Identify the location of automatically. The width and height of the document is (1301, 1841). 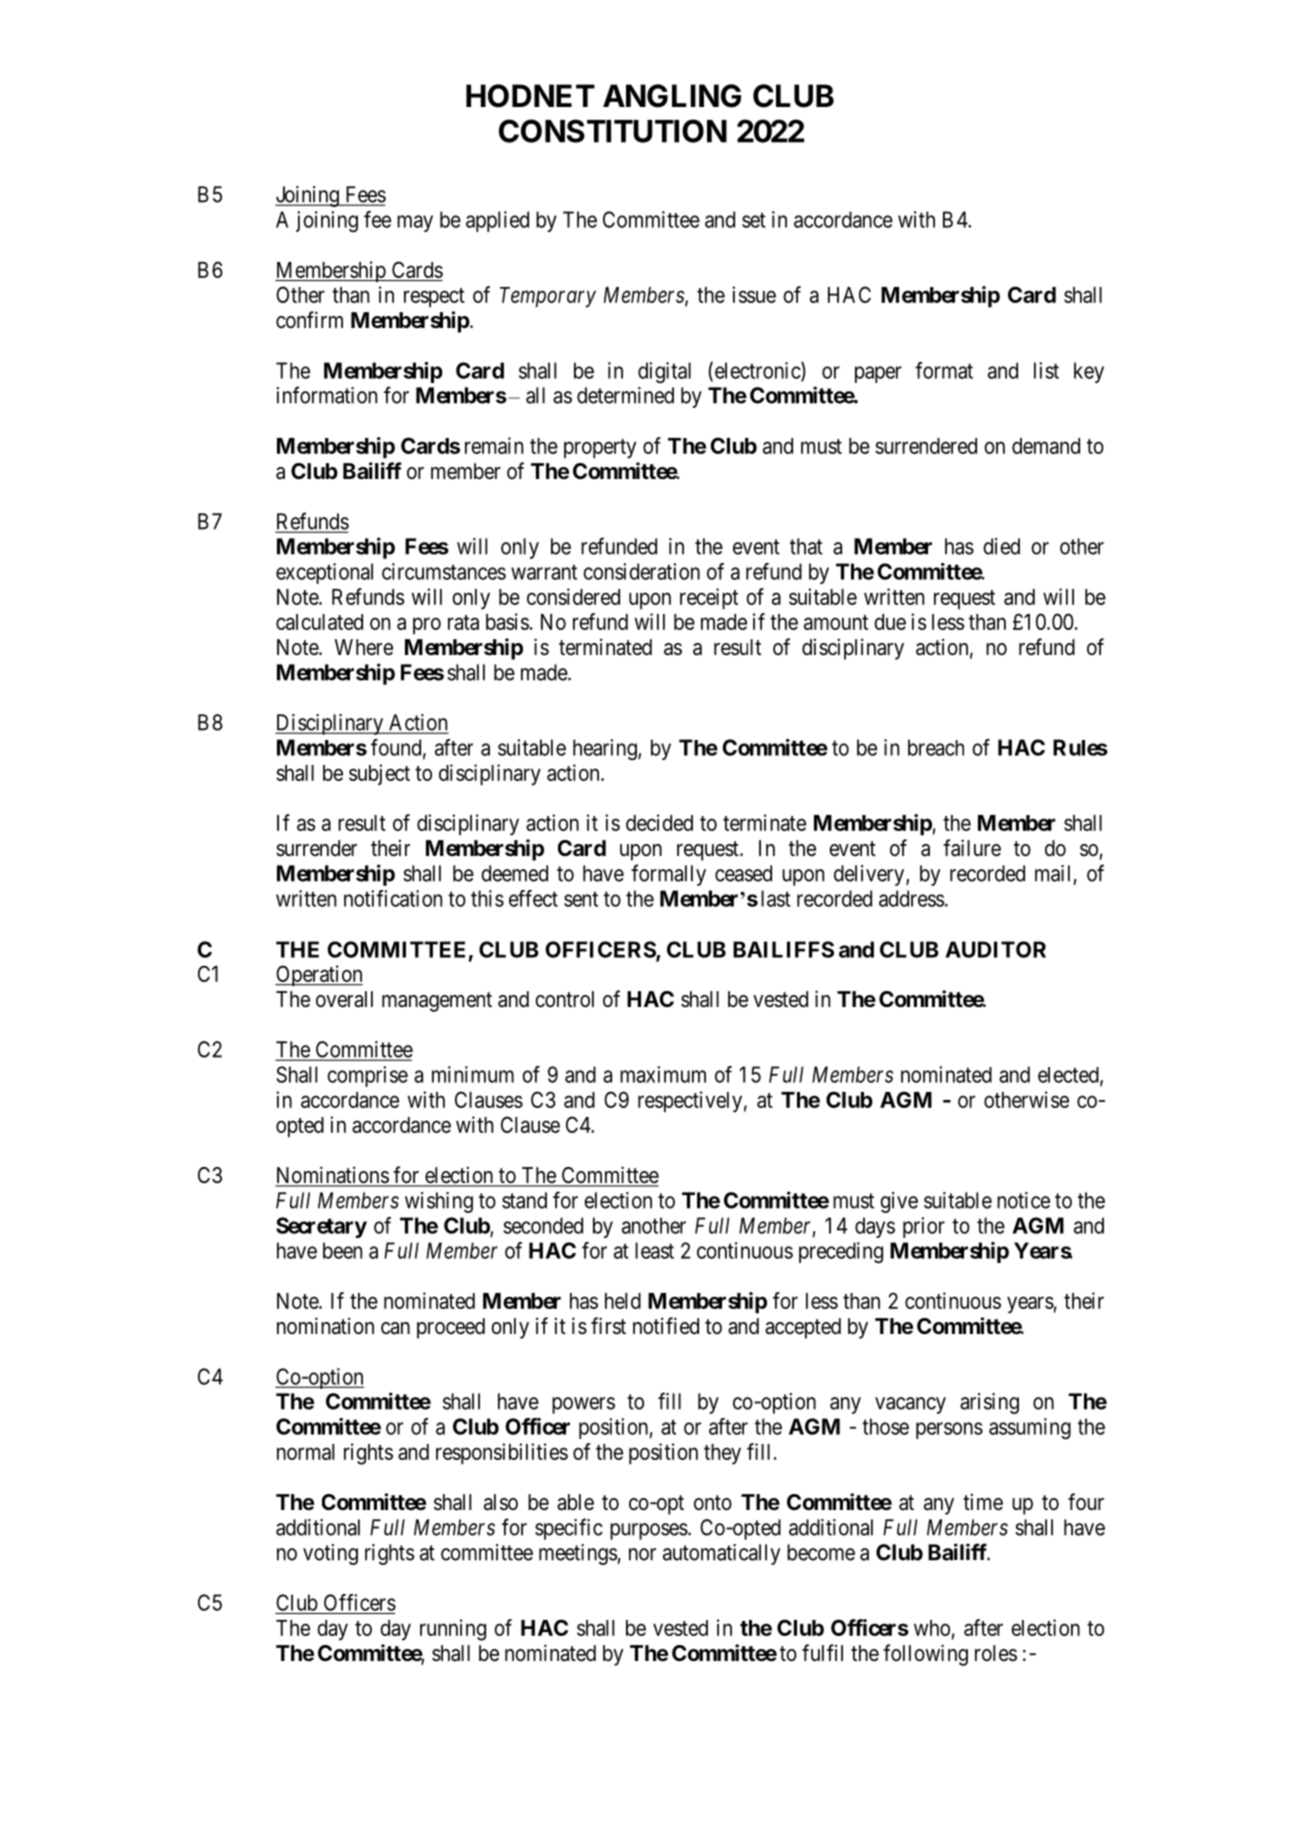
(721, 1554).
